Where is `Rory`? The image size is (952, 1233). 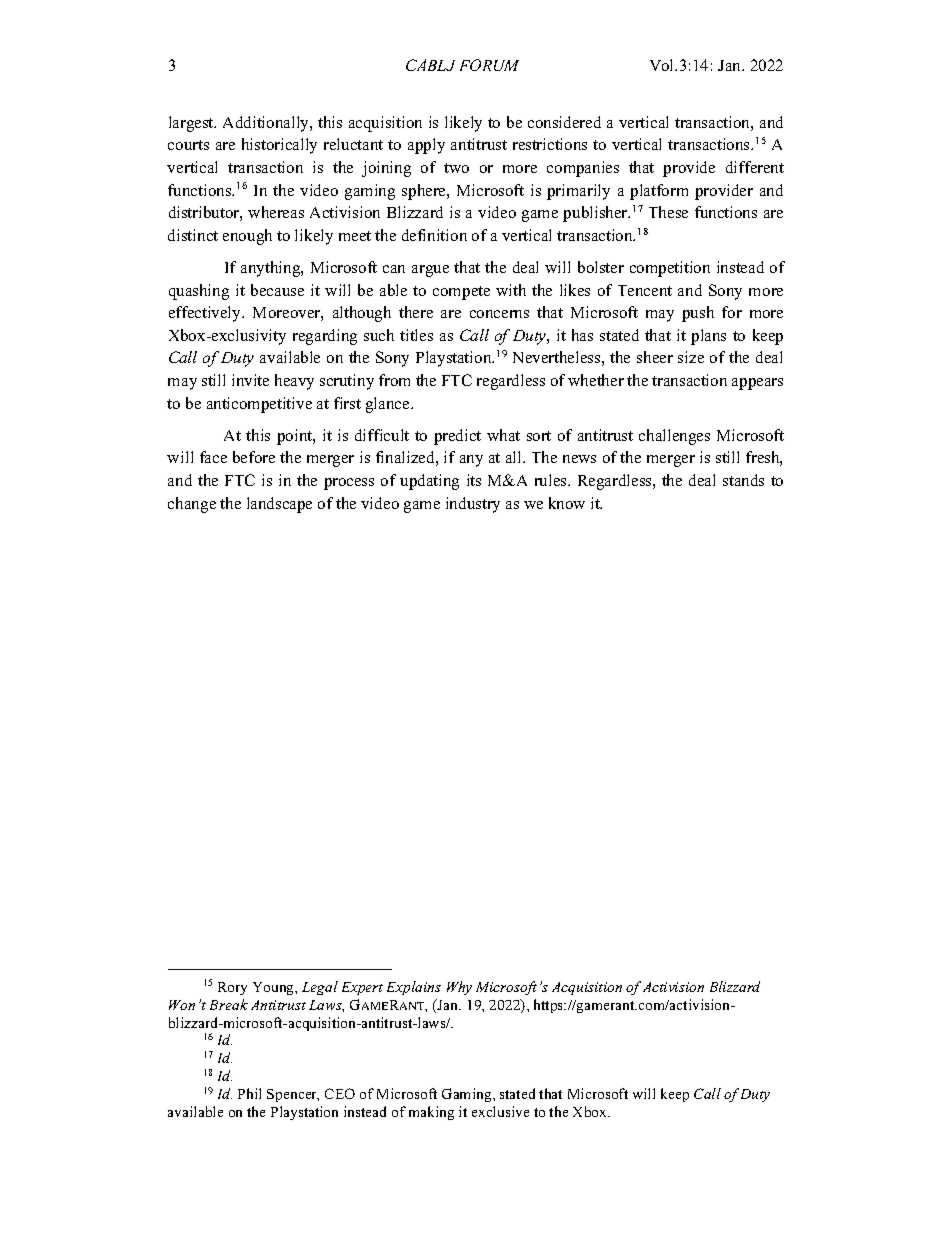
Rory is located at coordinates (232, 988).
